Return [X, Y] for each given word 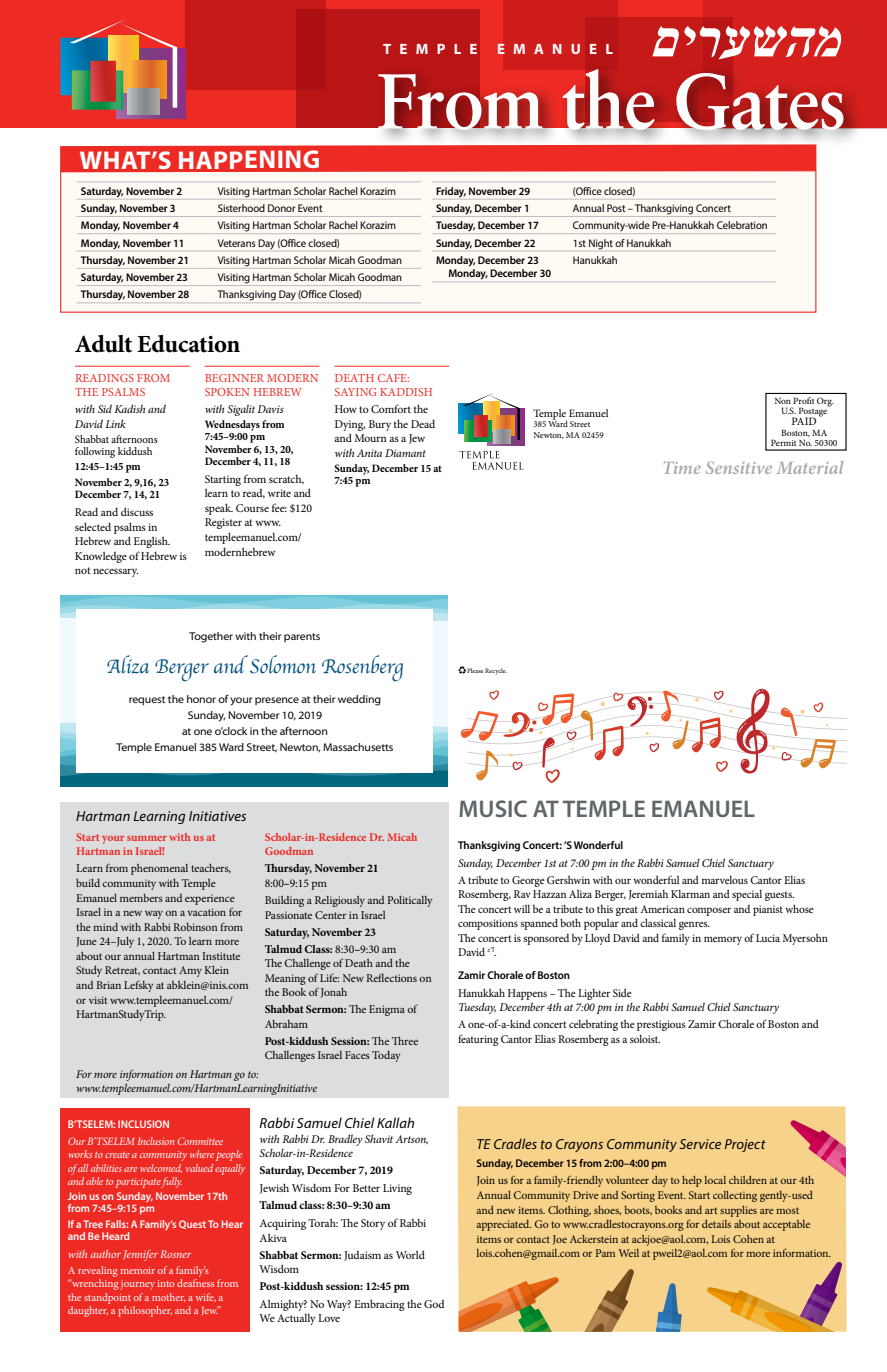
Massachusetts [358, 747]
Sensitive [739, 467]
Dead [423, 423]
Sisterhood [241, 208]
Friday [451, 192]
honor [201, 699]
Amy [190, 971]
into [166, 1283]
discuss [137, 511]
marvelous [725, 880]
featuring [478, 1040]
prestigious [661, 1025]
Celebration [742, 225]
